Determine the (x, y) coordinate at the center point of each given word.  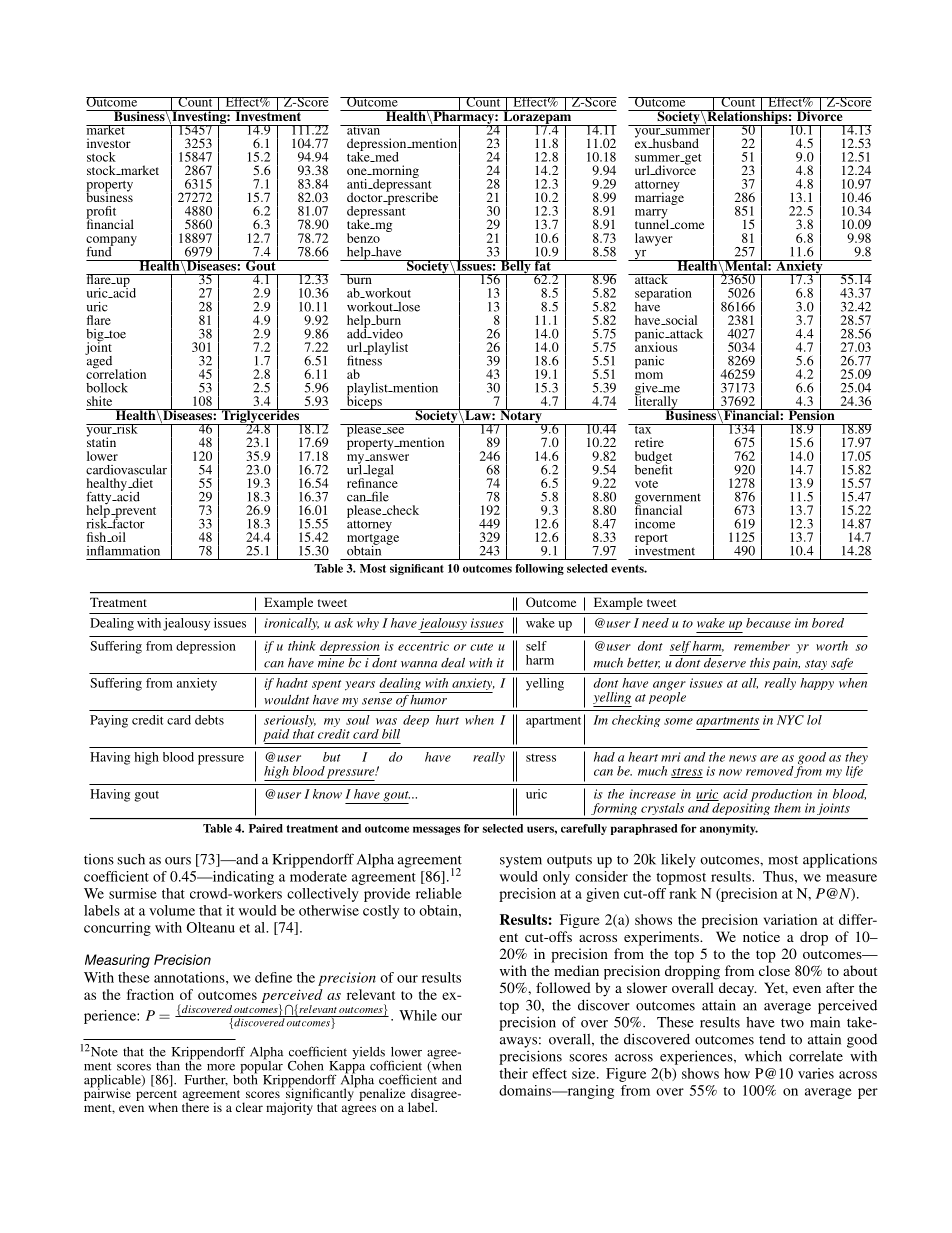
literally (656, 402)
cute (481, 647)
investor (109, 143)
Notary (521, 416)
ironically (291, 624)
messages (436, 830)
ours (178, 861)
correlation (116, 373)
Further (206, 1080)
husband (674, 143)
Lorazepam (537, 117)
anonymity (729, 829)
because (768, 623)
